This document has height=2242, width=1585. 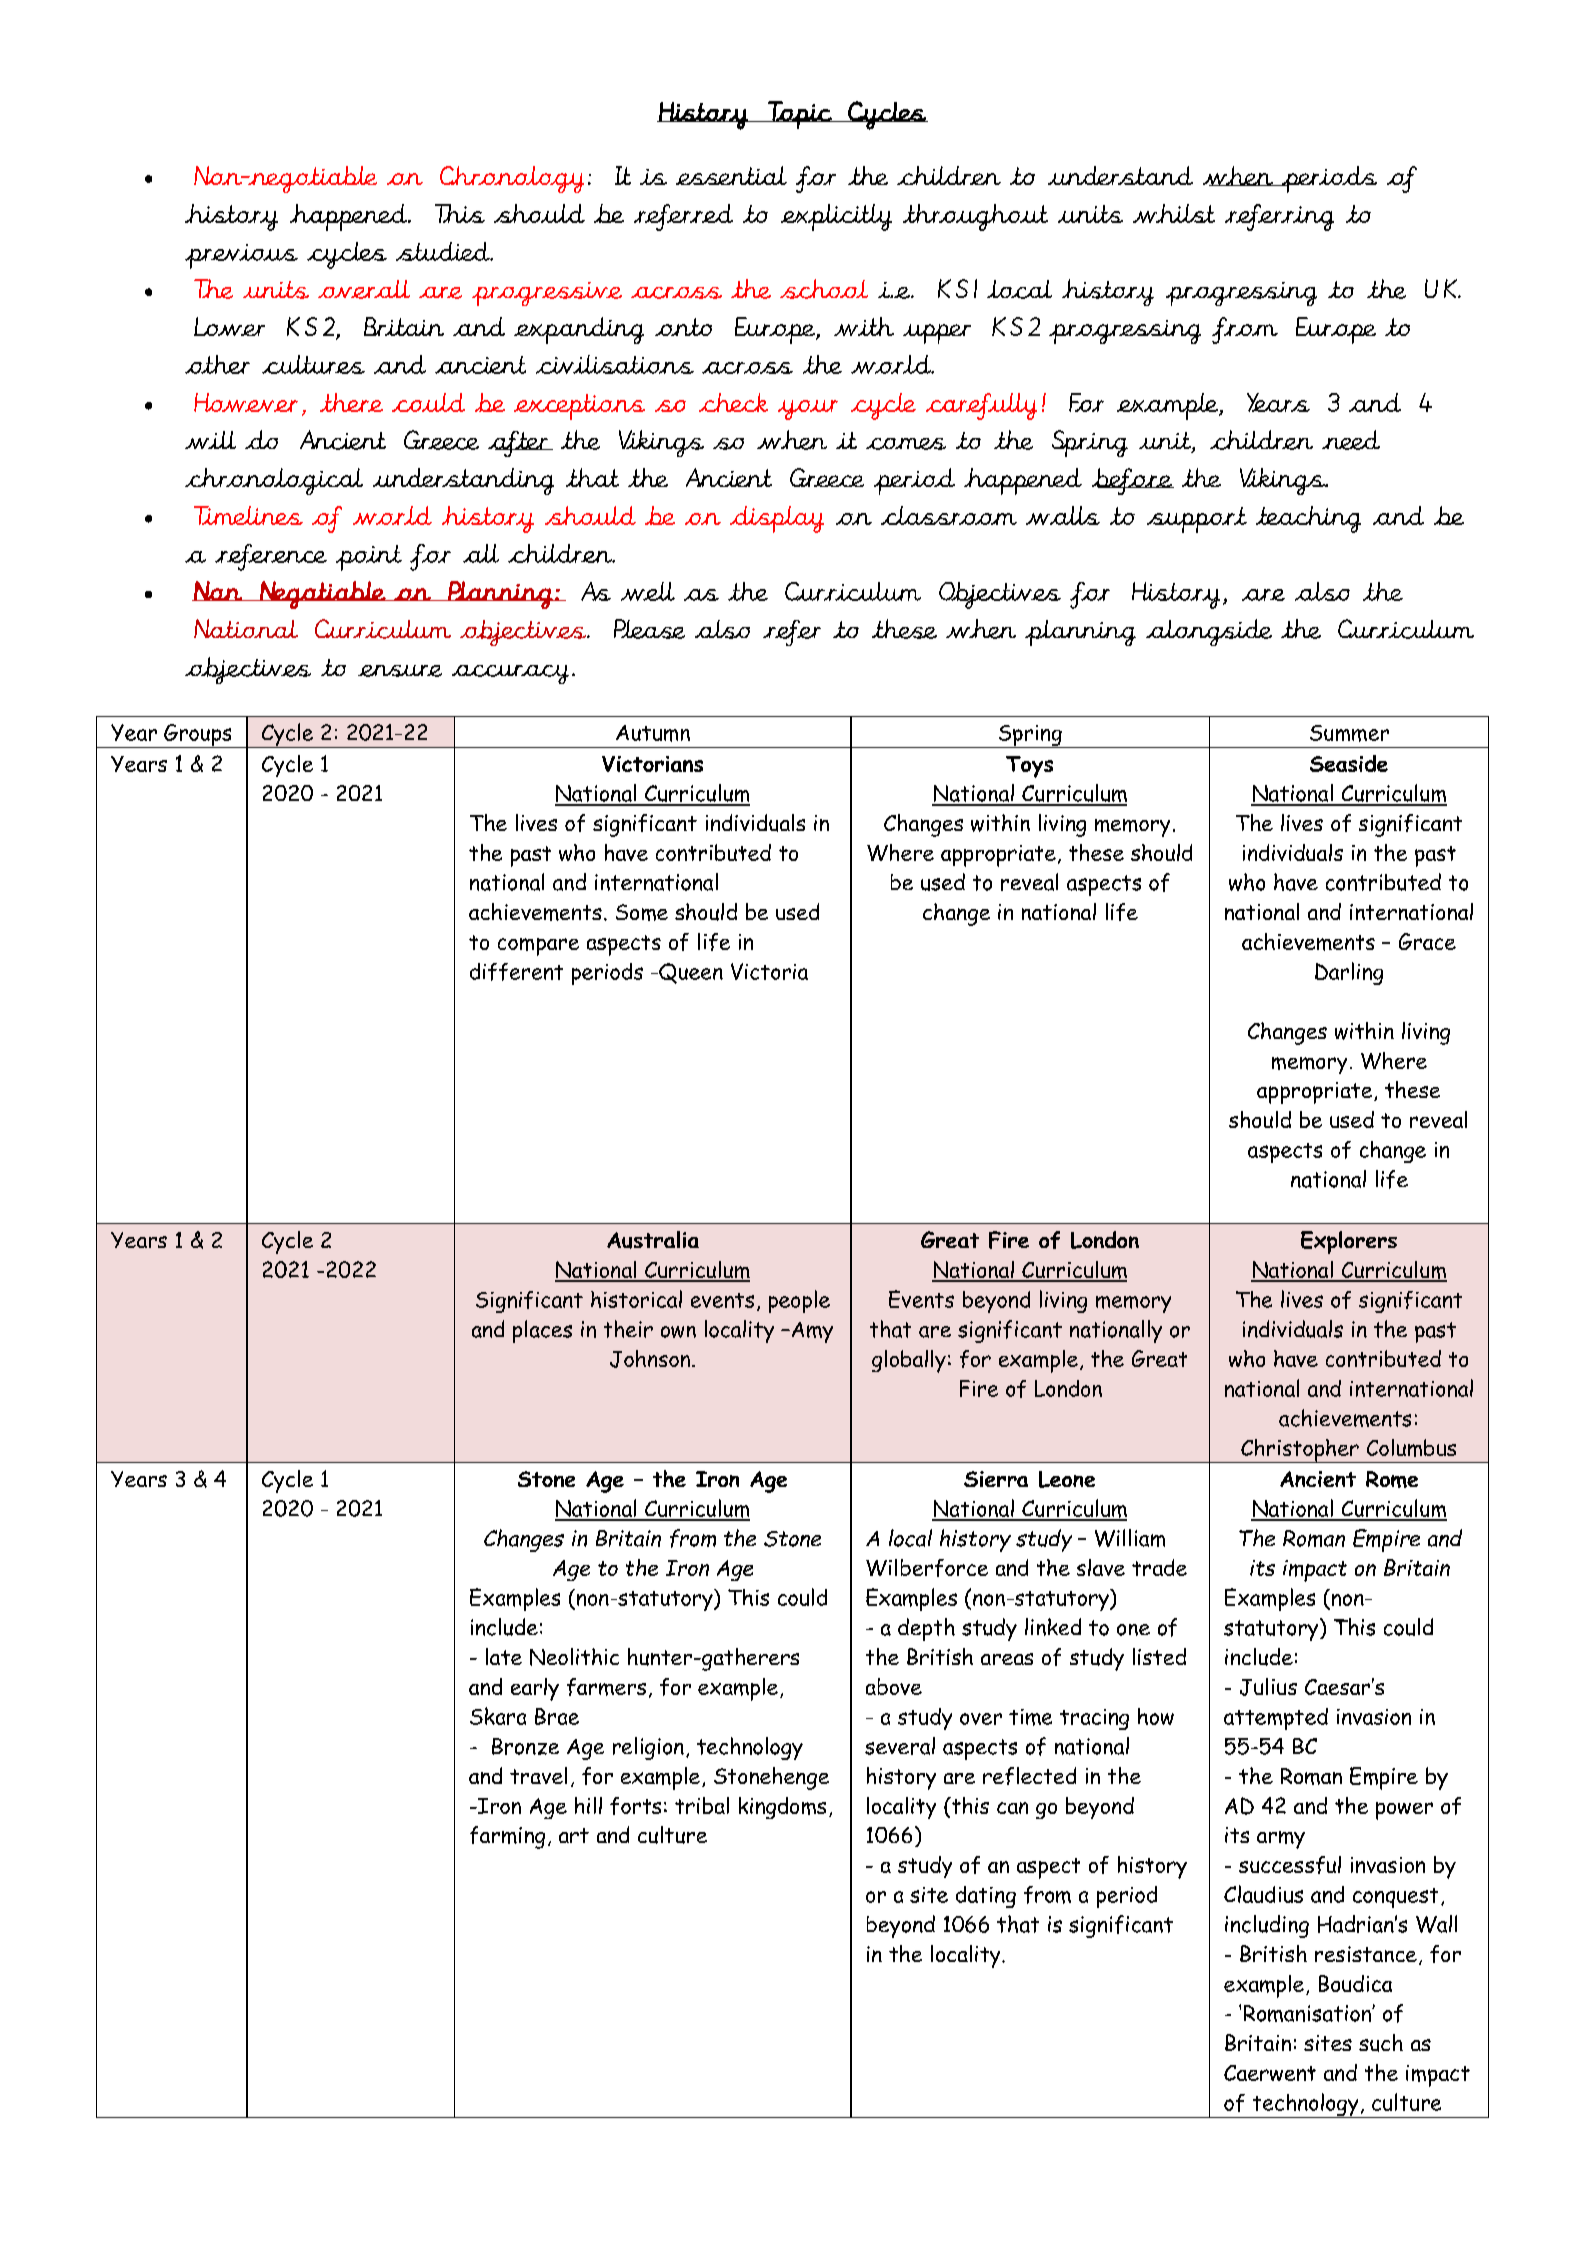 I want to click on Darling, so click(x=1349, y=973).
